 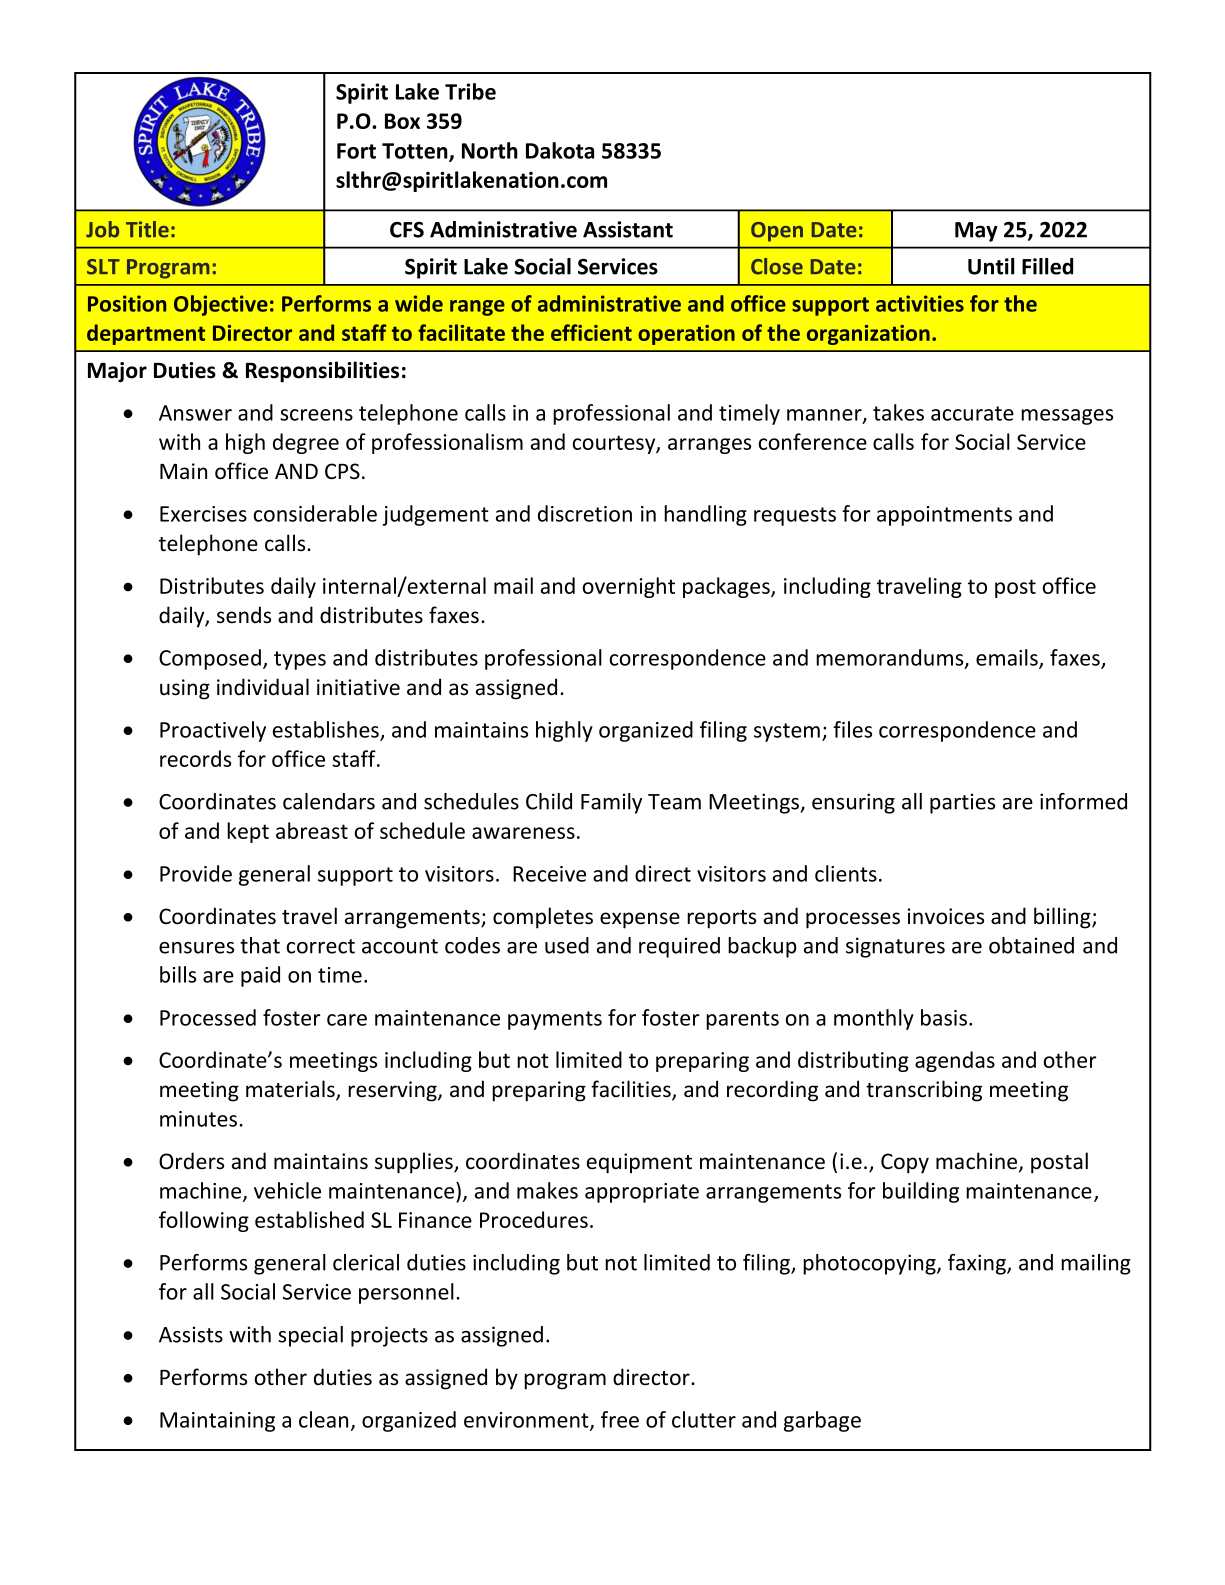 What do you see at coordinates (620, 1419) in the image?
I see `free` at bounding box center [620, 1419].
